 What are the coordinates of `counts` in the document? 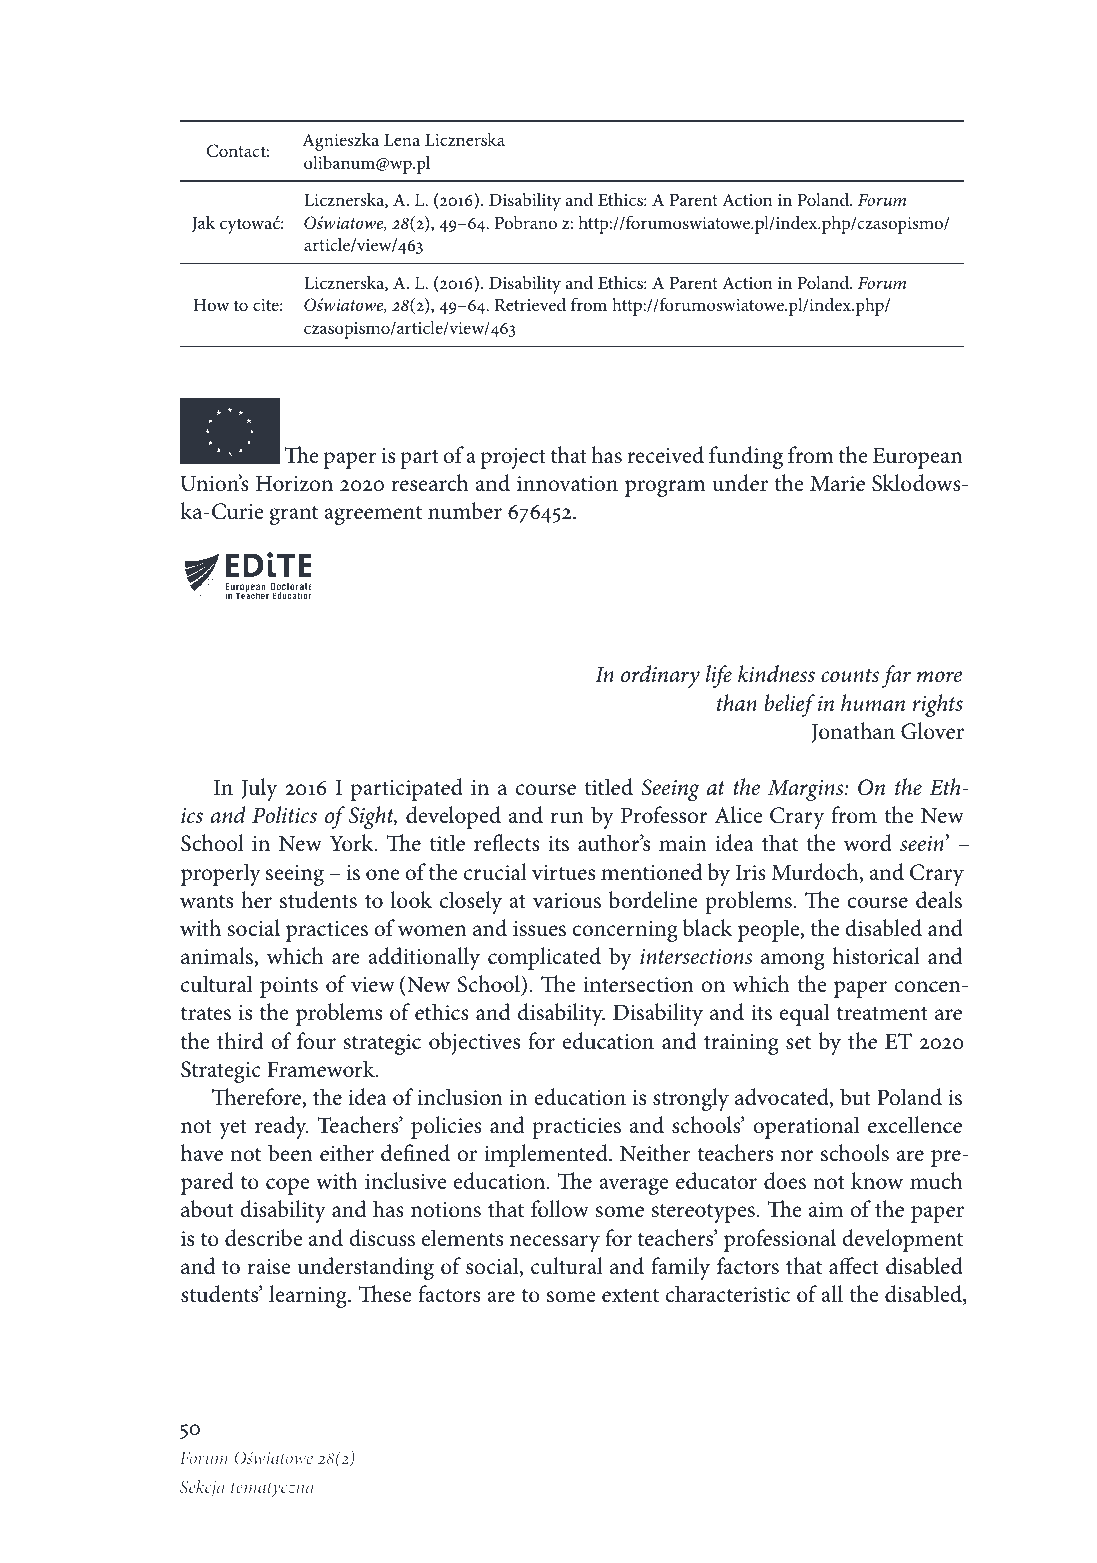 It's located at (850, 675).
